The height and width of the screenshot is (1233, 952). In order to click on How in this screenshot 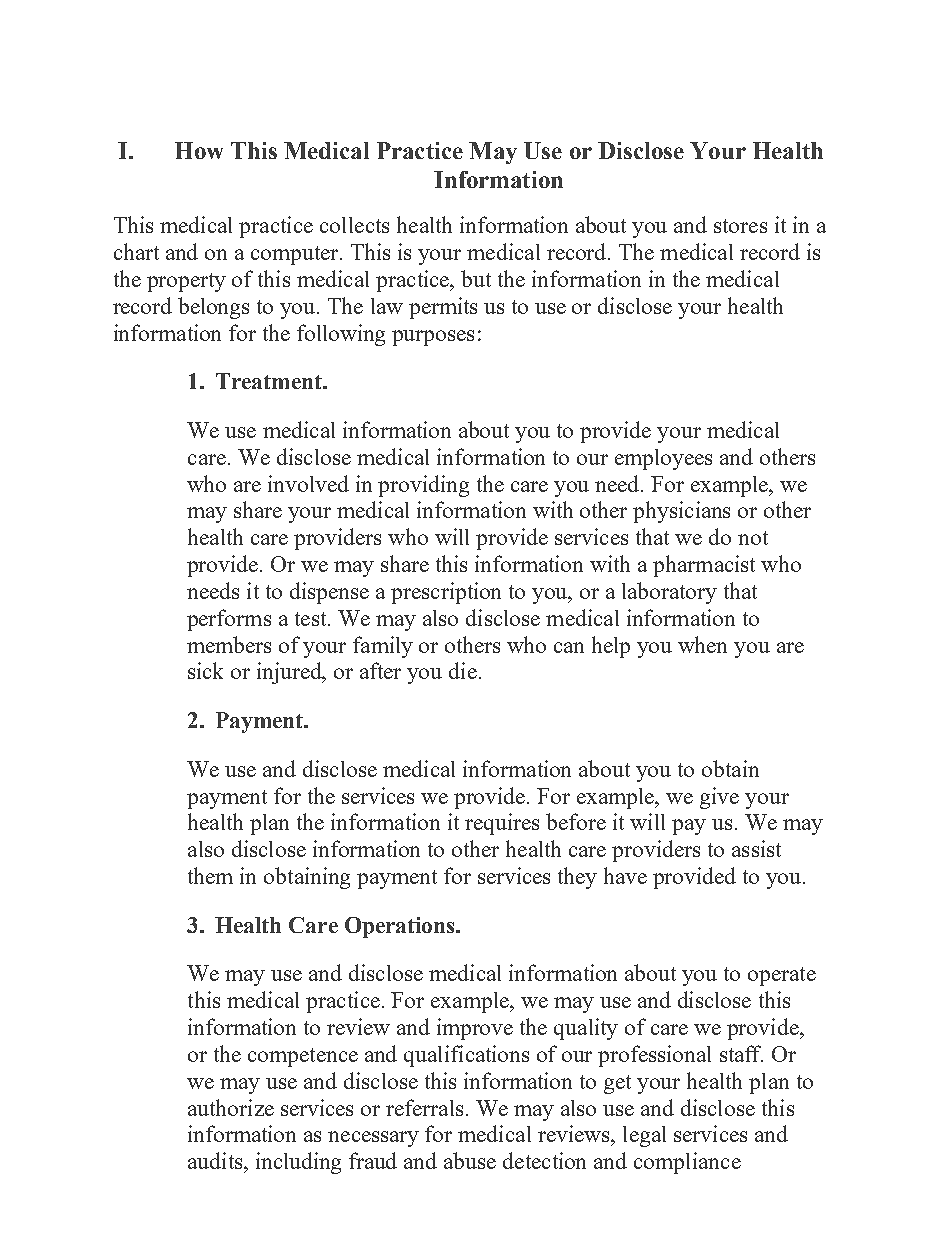, I will do `click(199, 150)`.
